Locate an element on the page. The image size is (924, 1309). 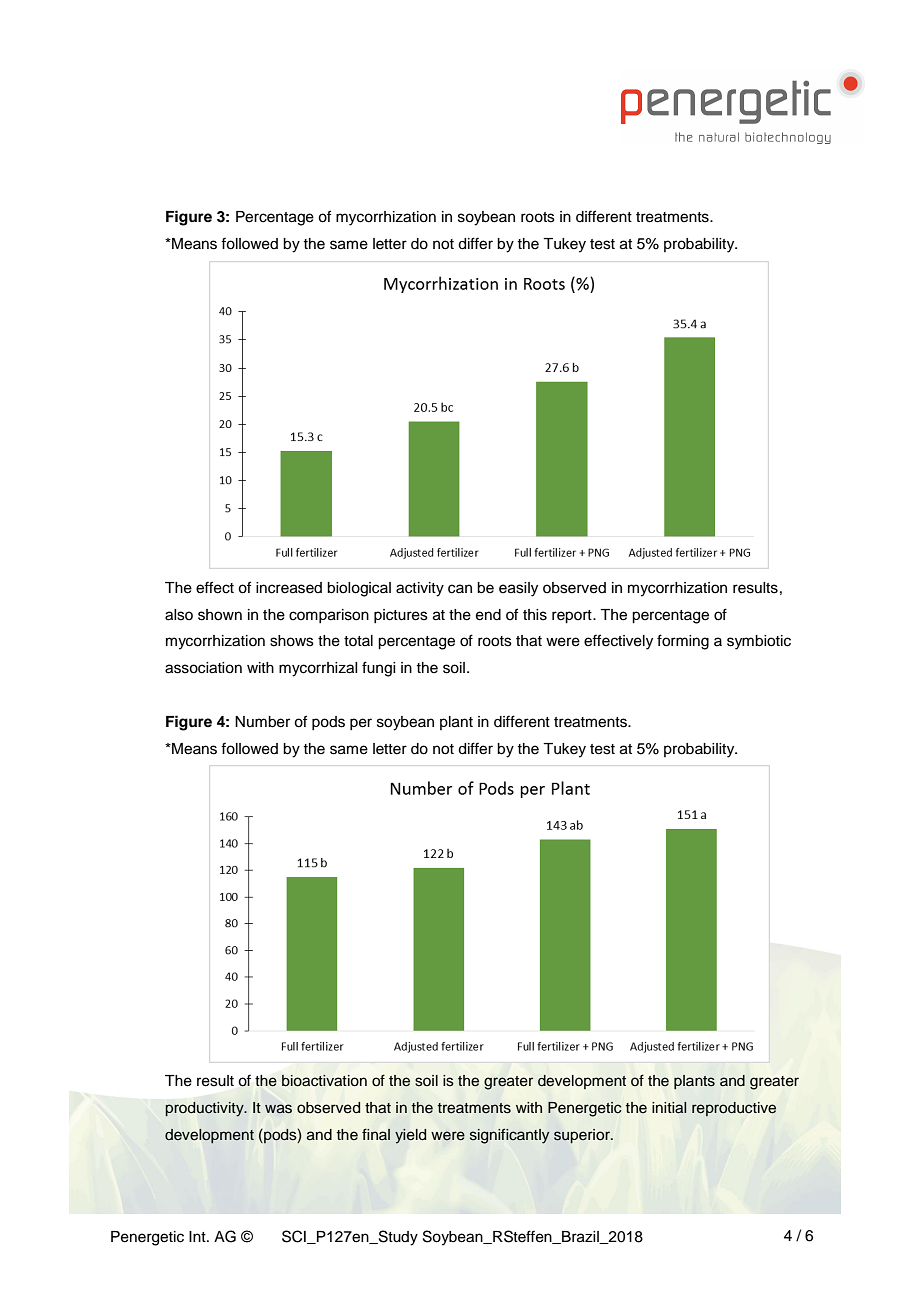
forming is located at coordinates (683, 642).
